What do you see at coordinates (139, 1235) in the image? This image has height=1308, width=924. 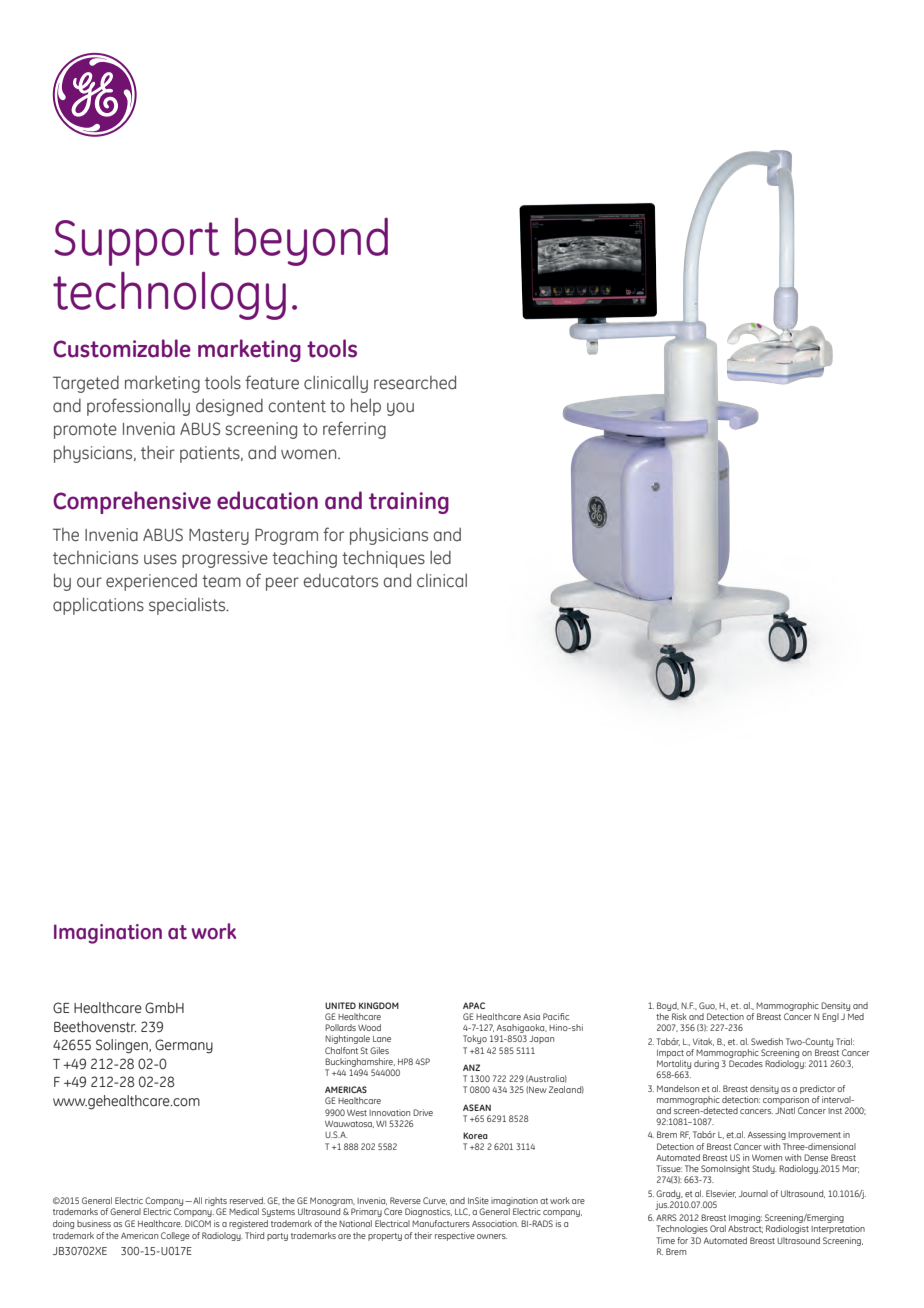 I see `American` at bounding box center [139, 1235].
